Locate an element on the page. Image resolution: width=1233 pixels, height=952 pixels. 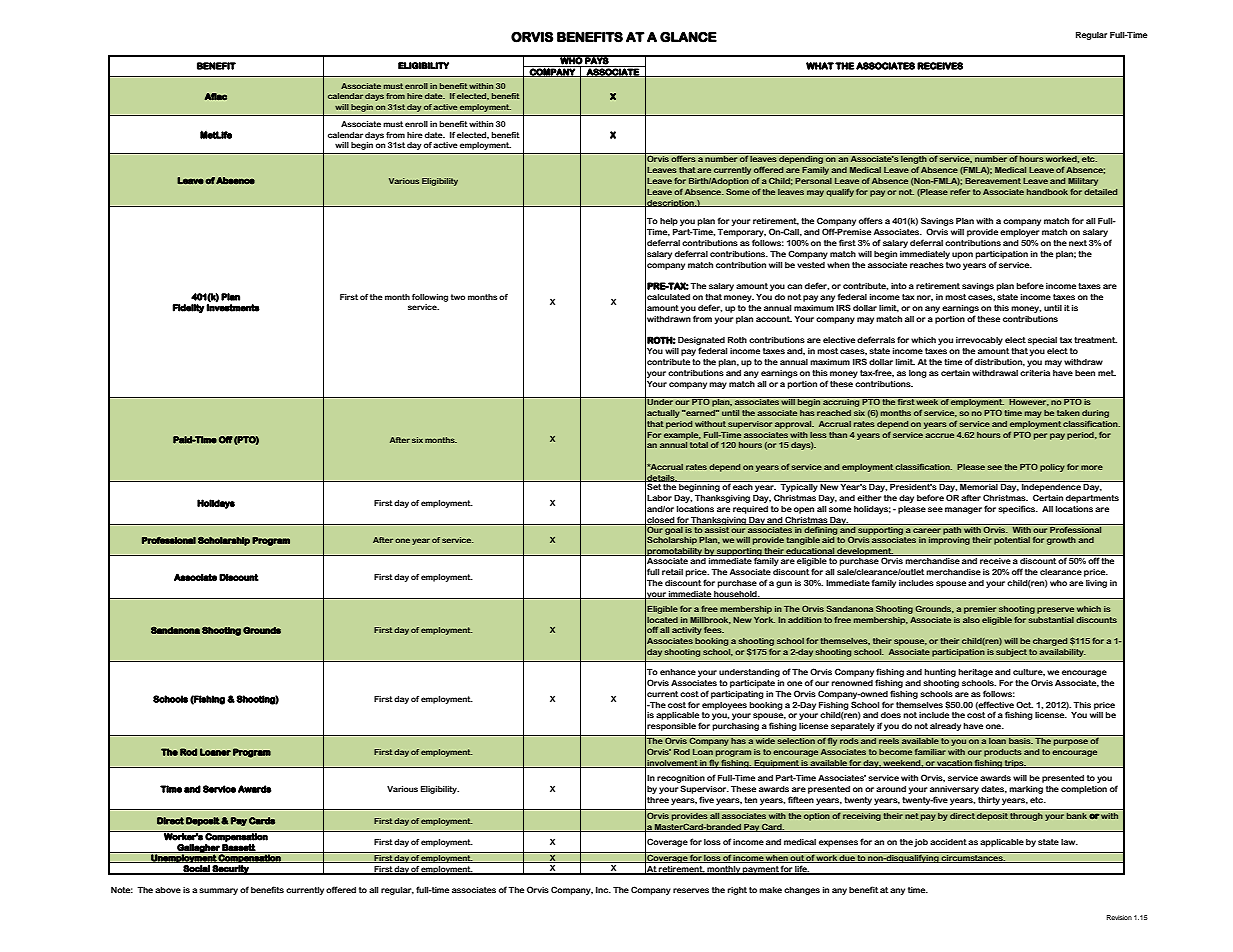
employees is located at coordinates (724, 706).
